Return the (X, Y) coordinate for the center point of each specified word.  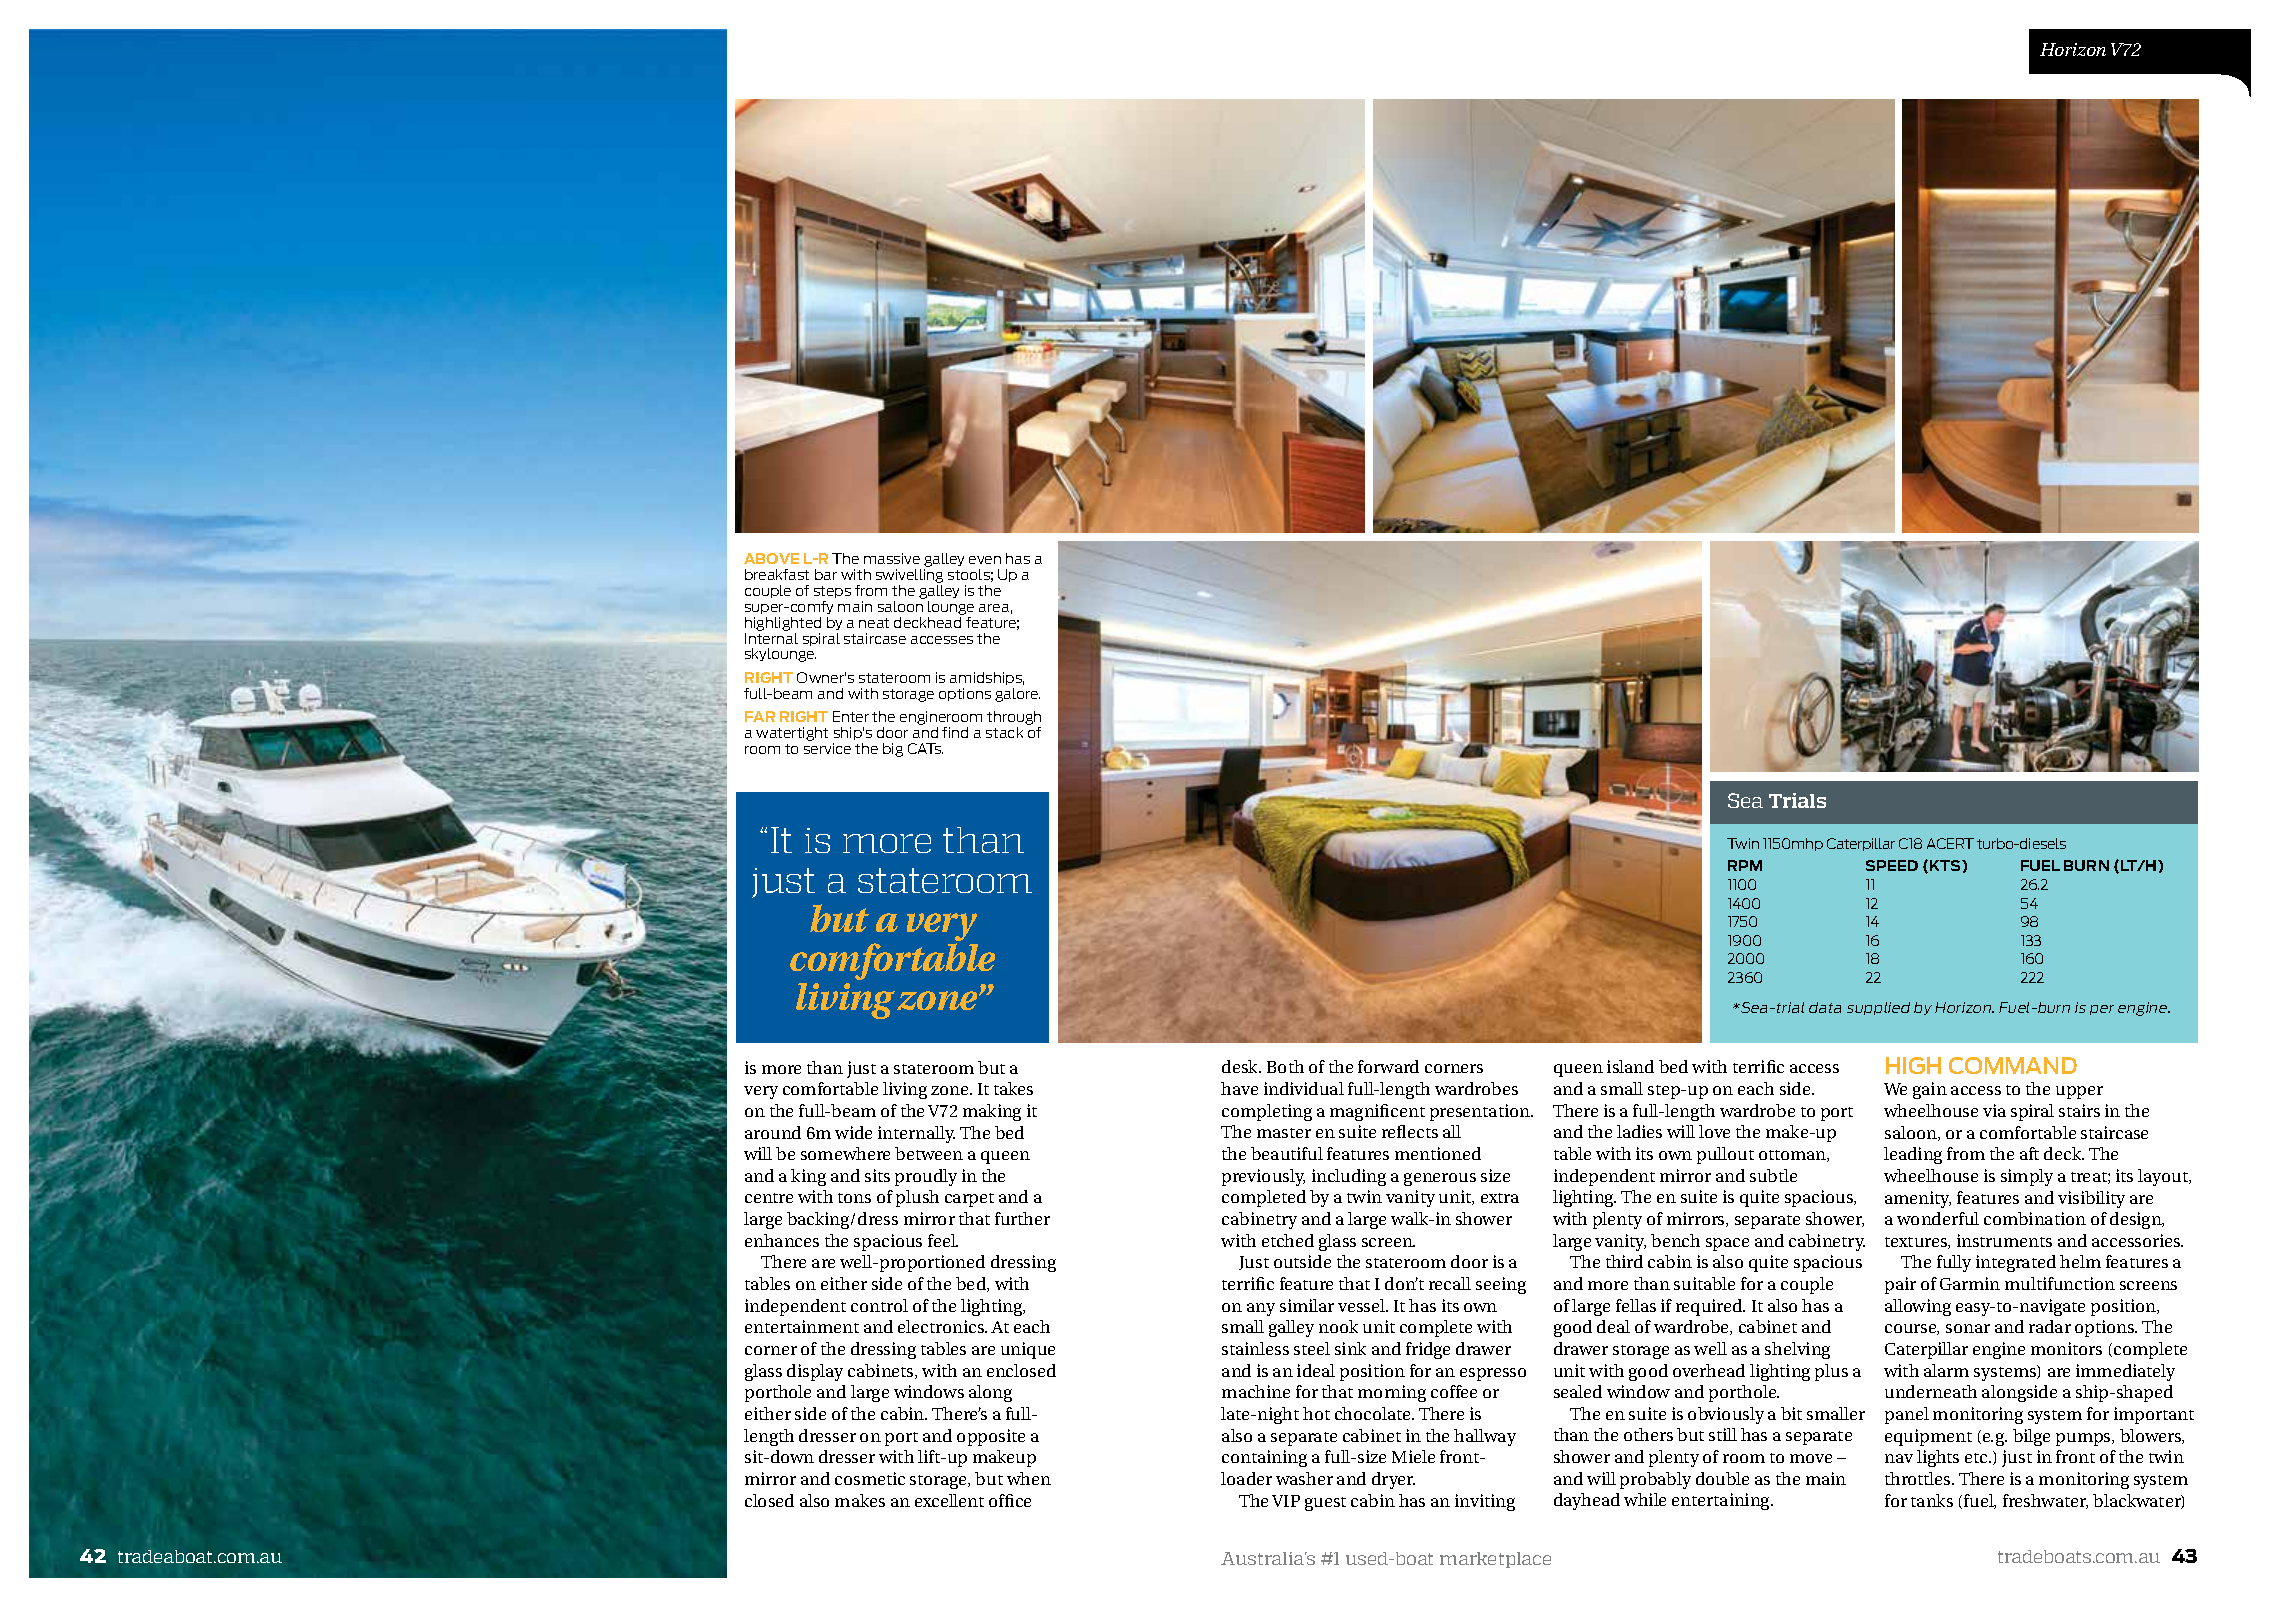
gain (1930, 1090)
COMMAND (2013, 1065)
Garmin (1970, 1283)
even (985, 560)
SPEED (1892, 865)
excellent (949, 1500)
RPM (1745, 865)
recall (1450, 1283)
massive (892, 558)
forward (1388, 1066)
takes (1013, 1088)
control (879, 1305)
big (893, 750)
